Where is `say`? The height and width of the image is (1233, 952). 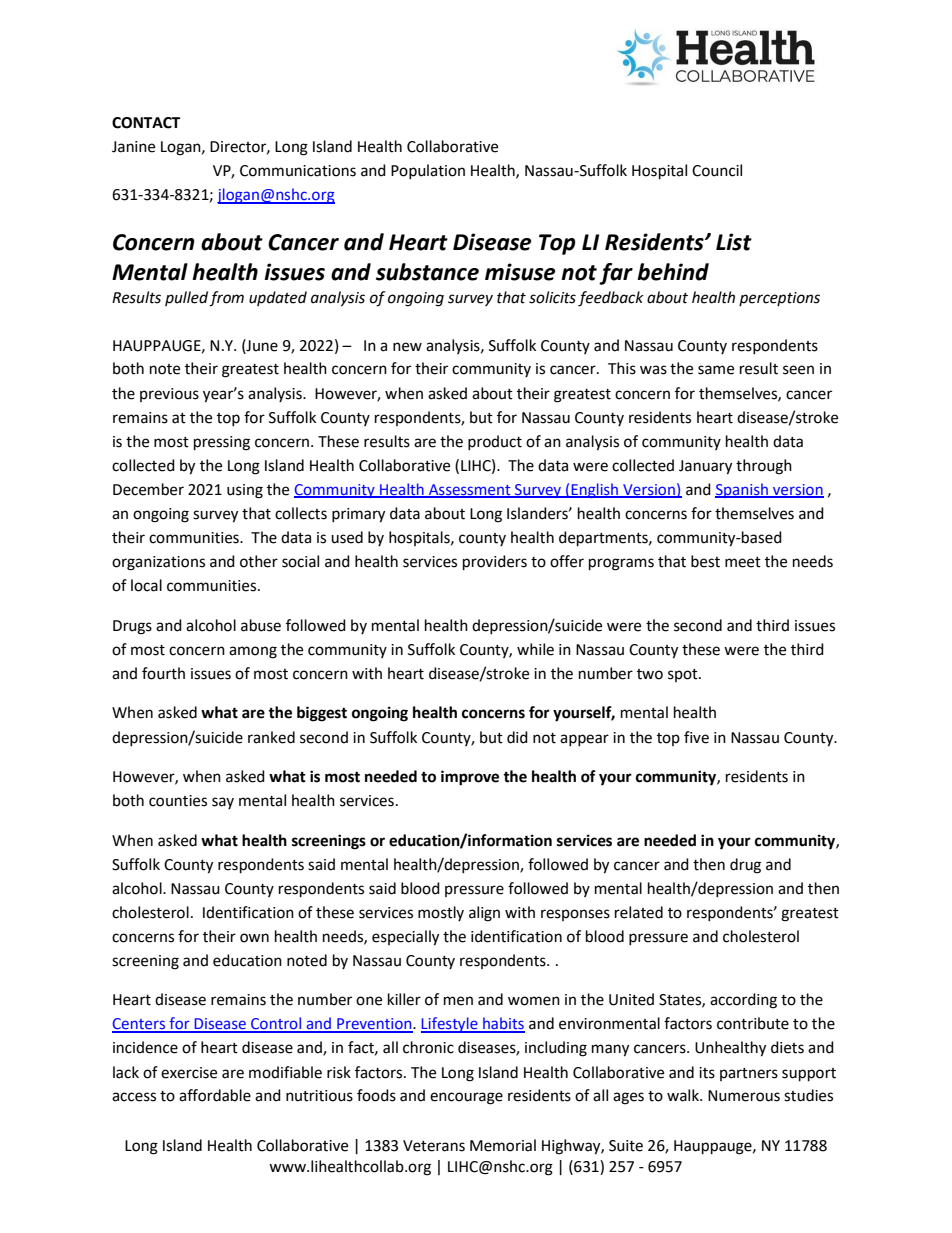
say is located at coordinates (223, 803).
